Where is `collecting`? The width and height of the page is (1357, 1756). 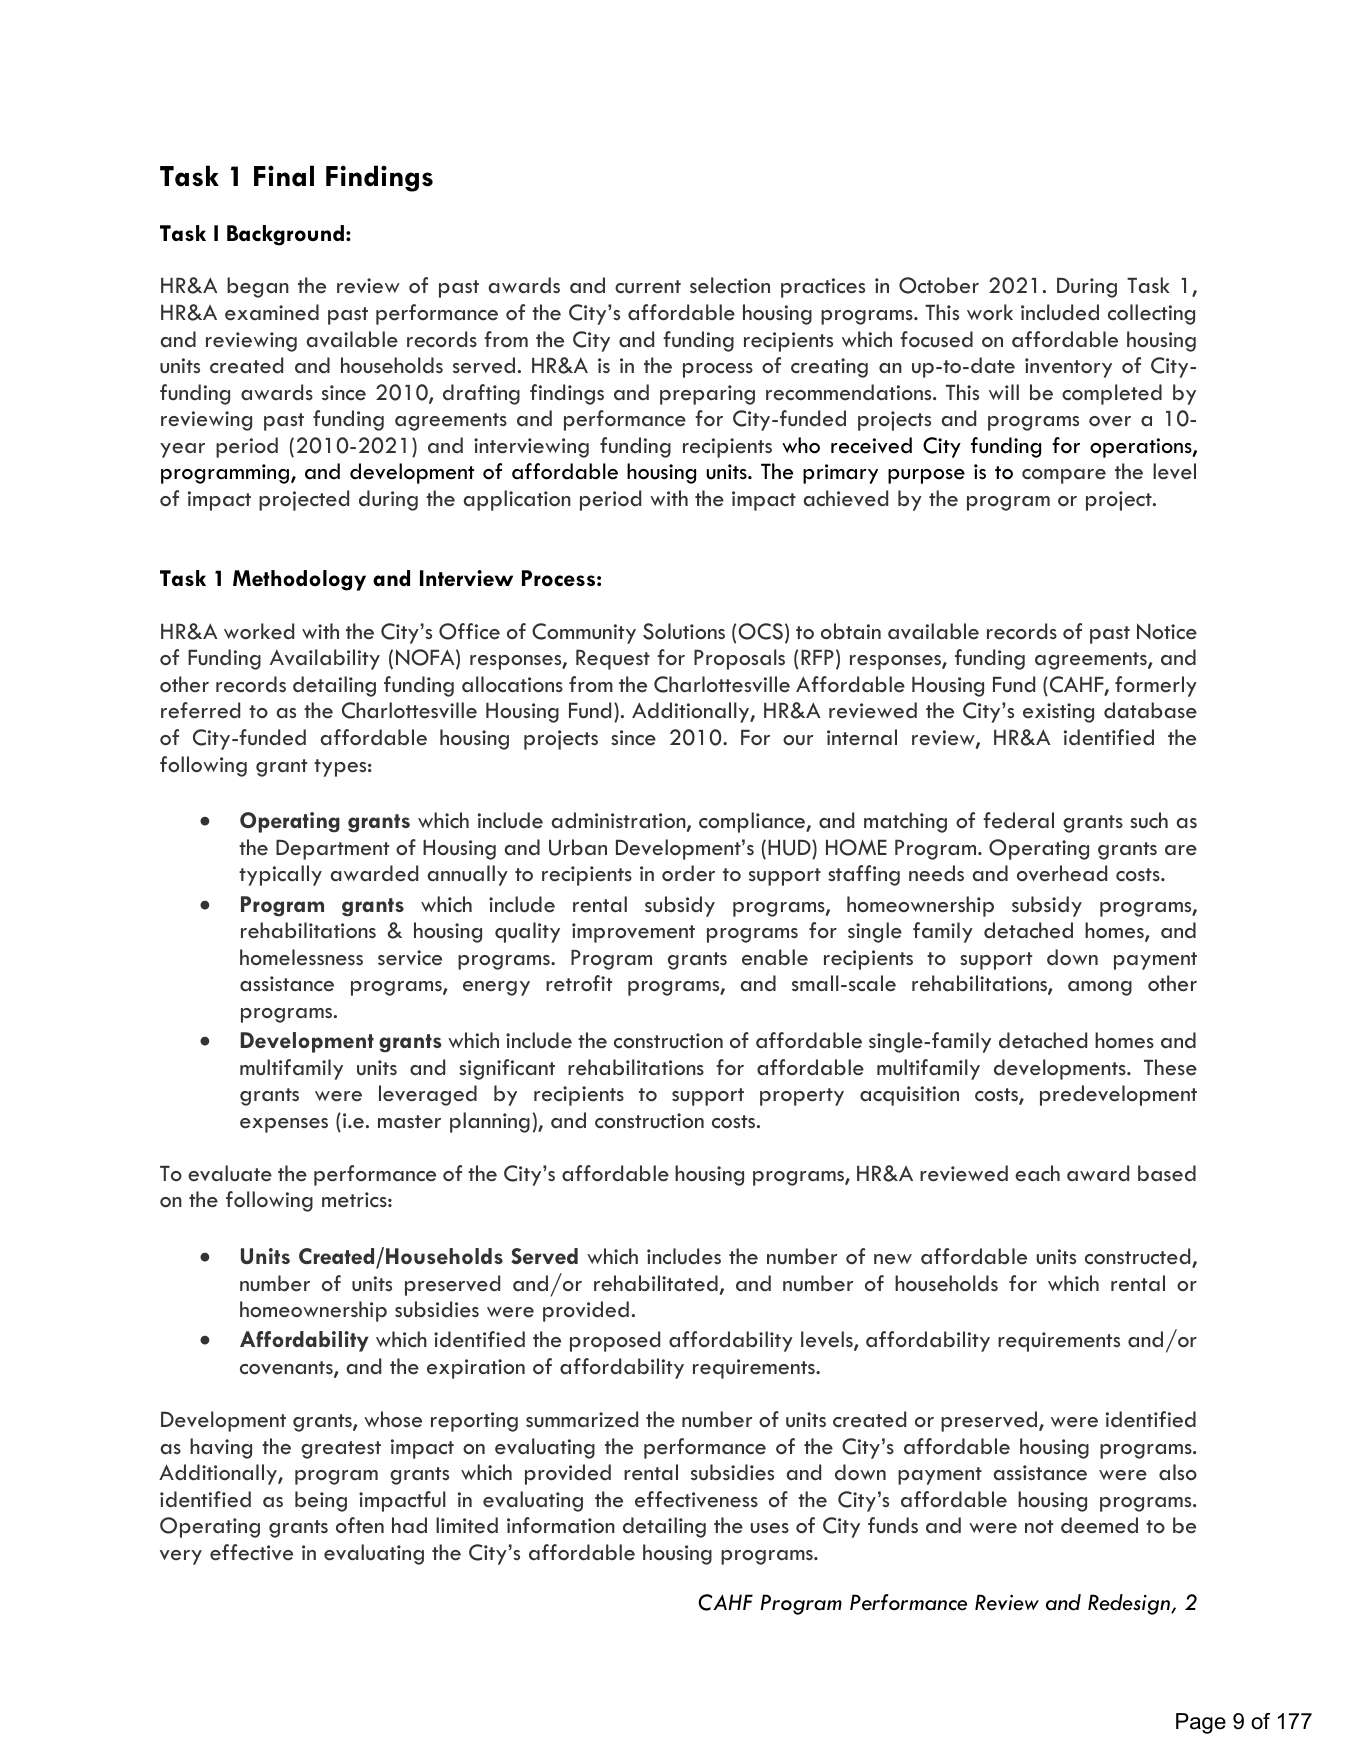 collecting is located at coordinates (1151, 314).
